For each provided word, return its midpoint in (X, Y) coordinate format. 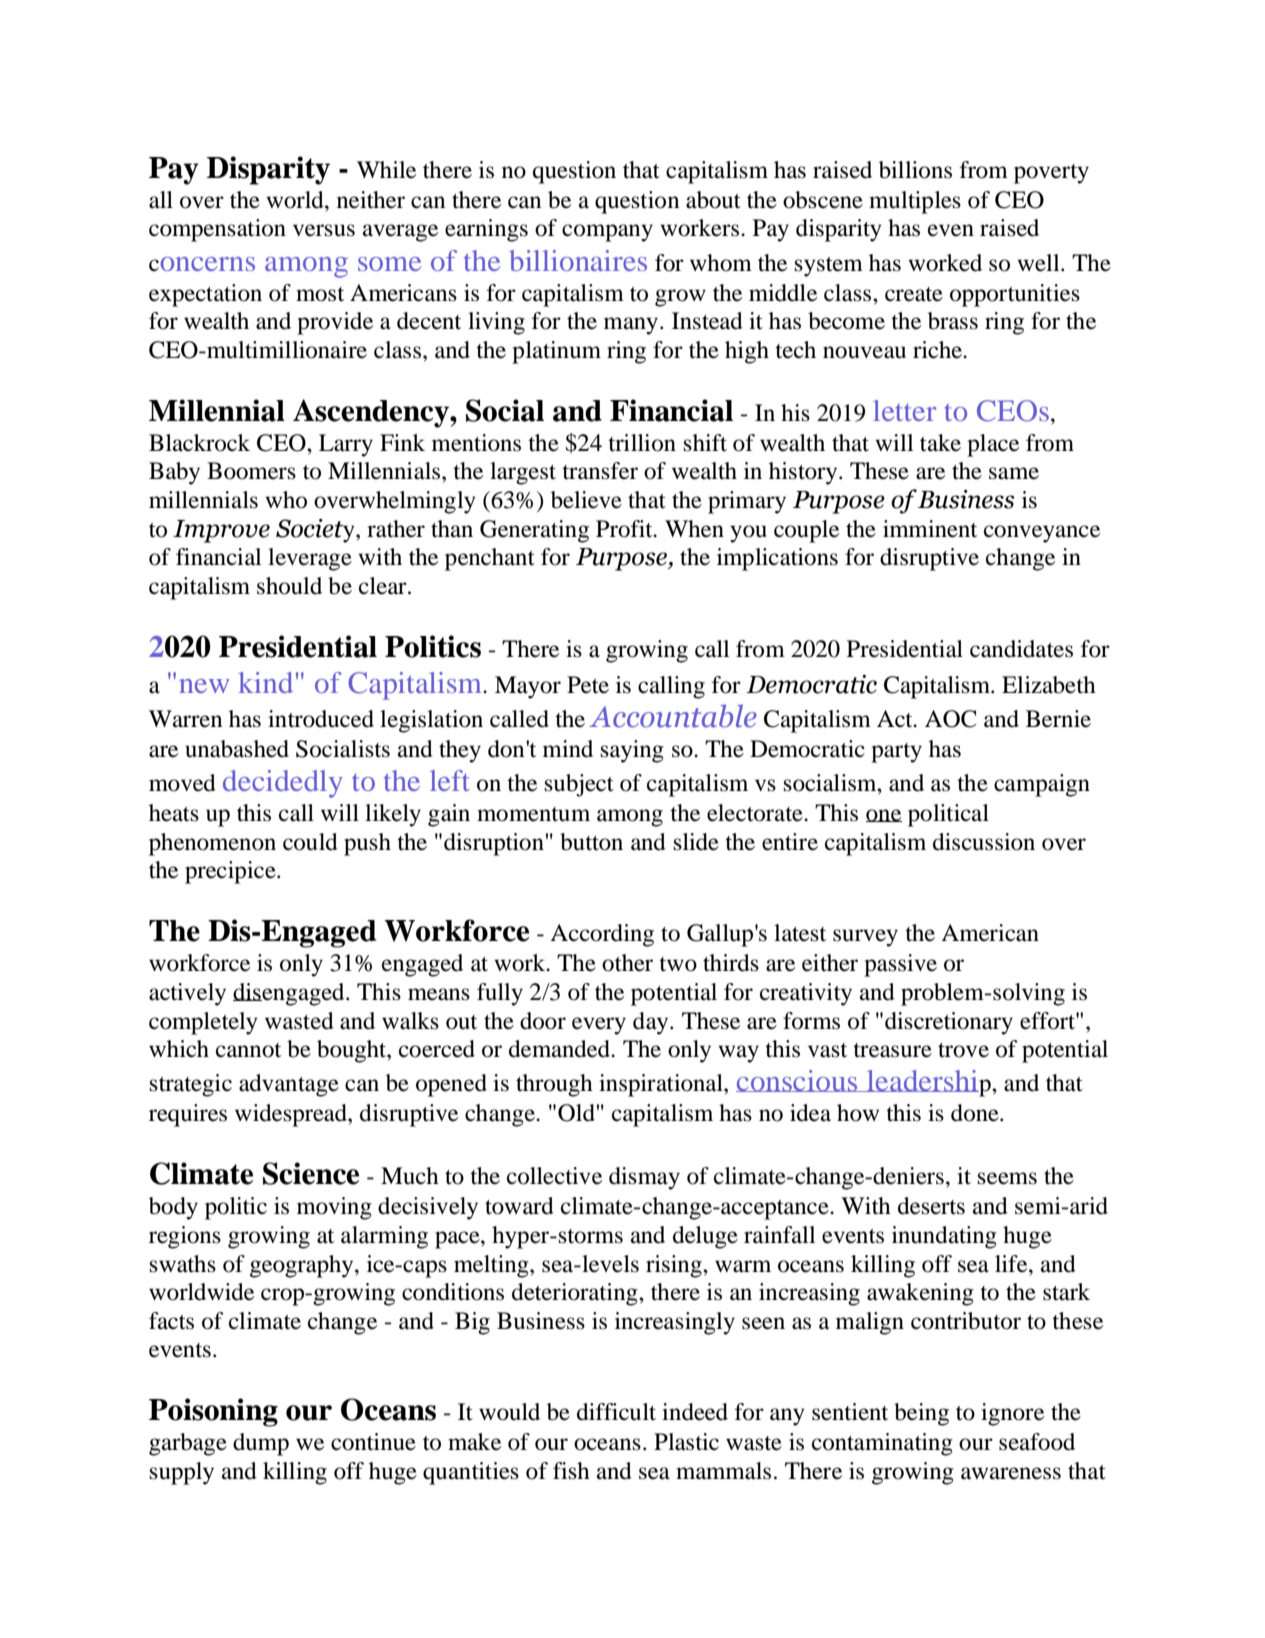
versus (324, 230)
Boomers (251, 471)
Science (311, 1173)
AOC (951, 719)
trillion (642, 443)
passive (900, 965)
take (940, 443)
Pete (588, 685)
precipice (231, 872)
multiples (915, 202)
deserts (931, 1206)
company (607, 233)
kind (265, 682)
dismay (644, 1178)
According (602, 935)
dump (261, 1444)
